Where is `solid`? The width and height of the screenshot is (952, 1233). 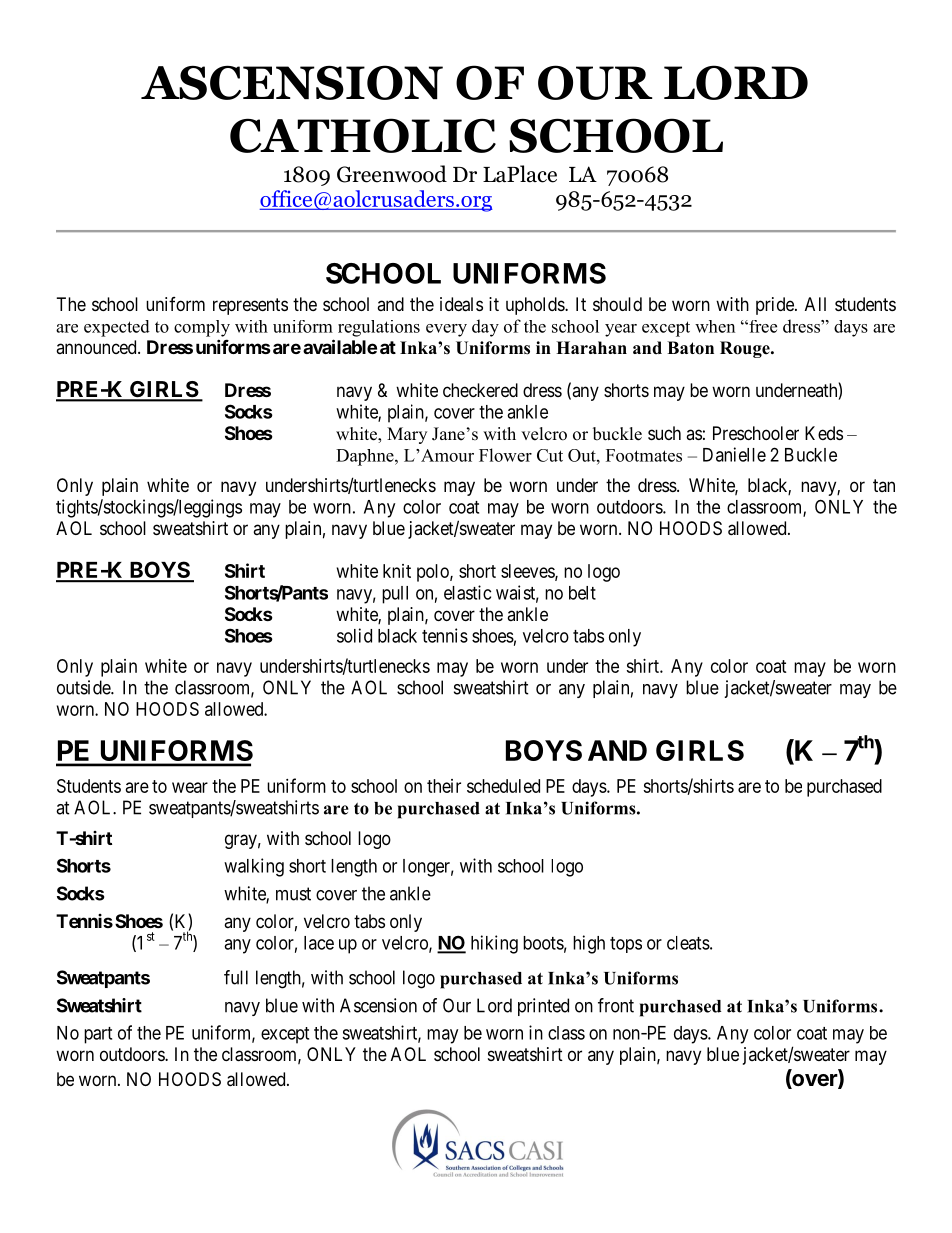
solid is located at coordinates (354, 635).
